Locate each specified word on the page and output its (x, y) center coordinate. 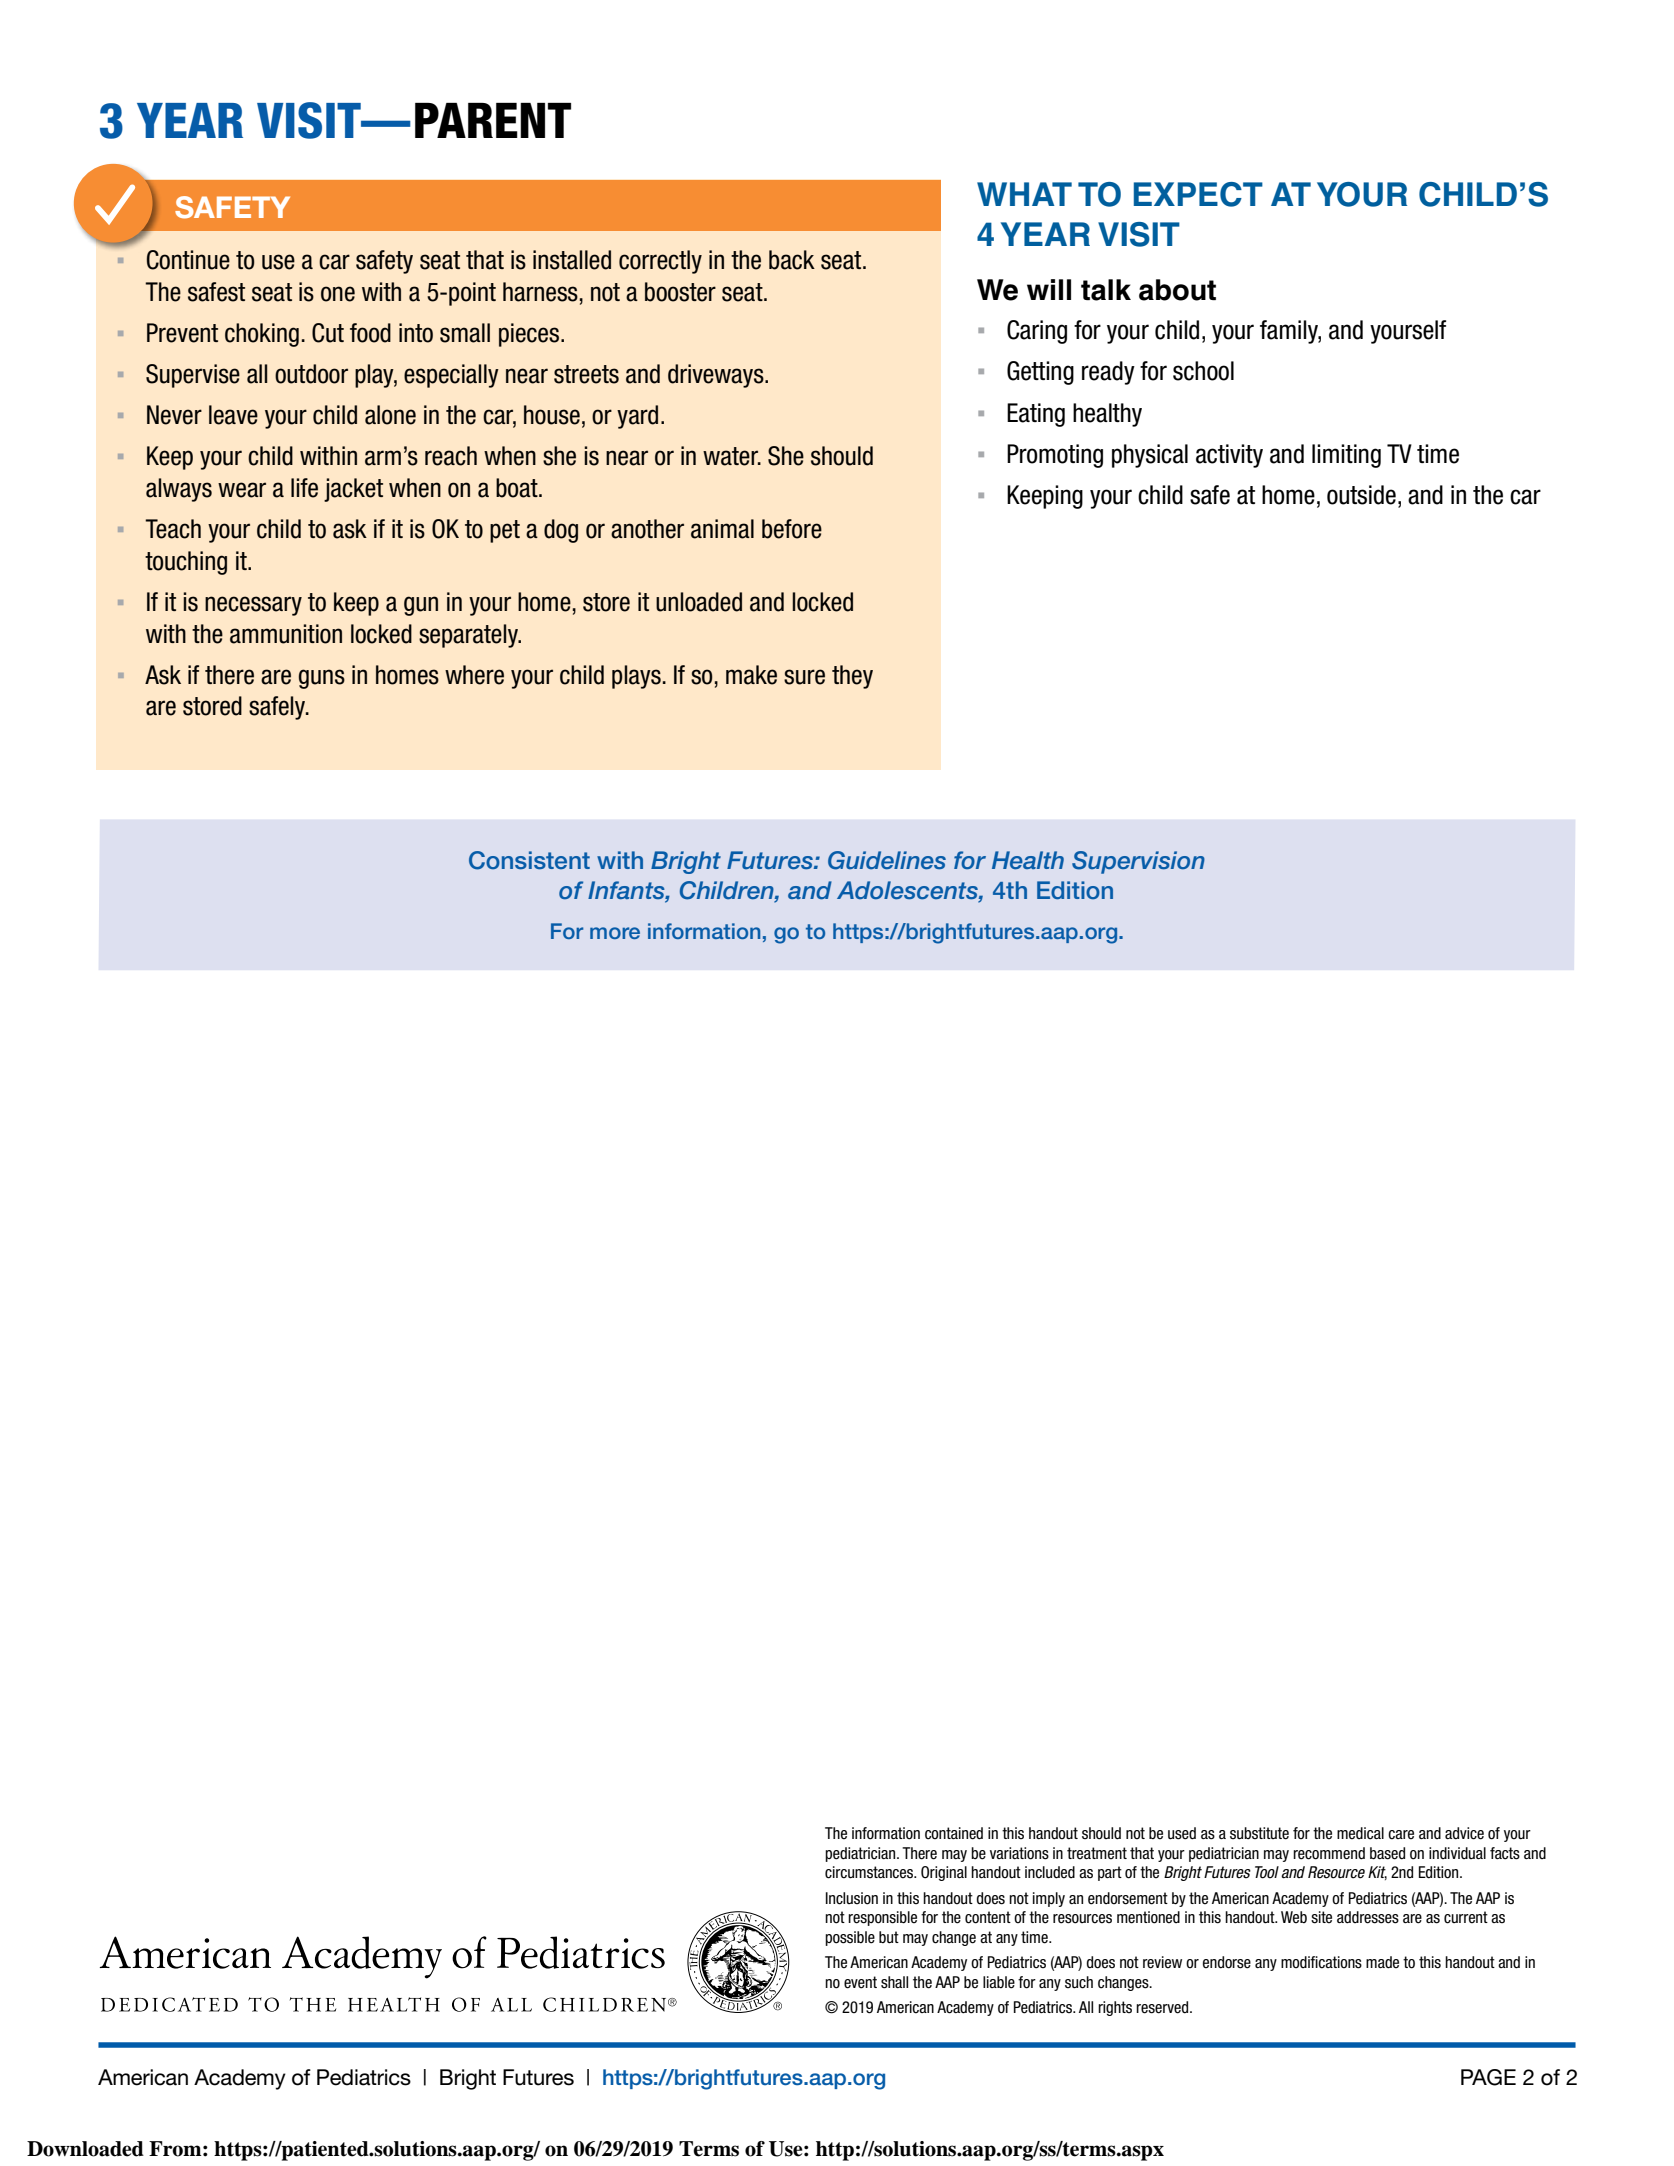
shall (894, 1982)
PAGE (1488, 2077)
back (792, 260)
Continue (188, 260)
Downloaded (85, 2149)
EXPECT (1198, 194)
